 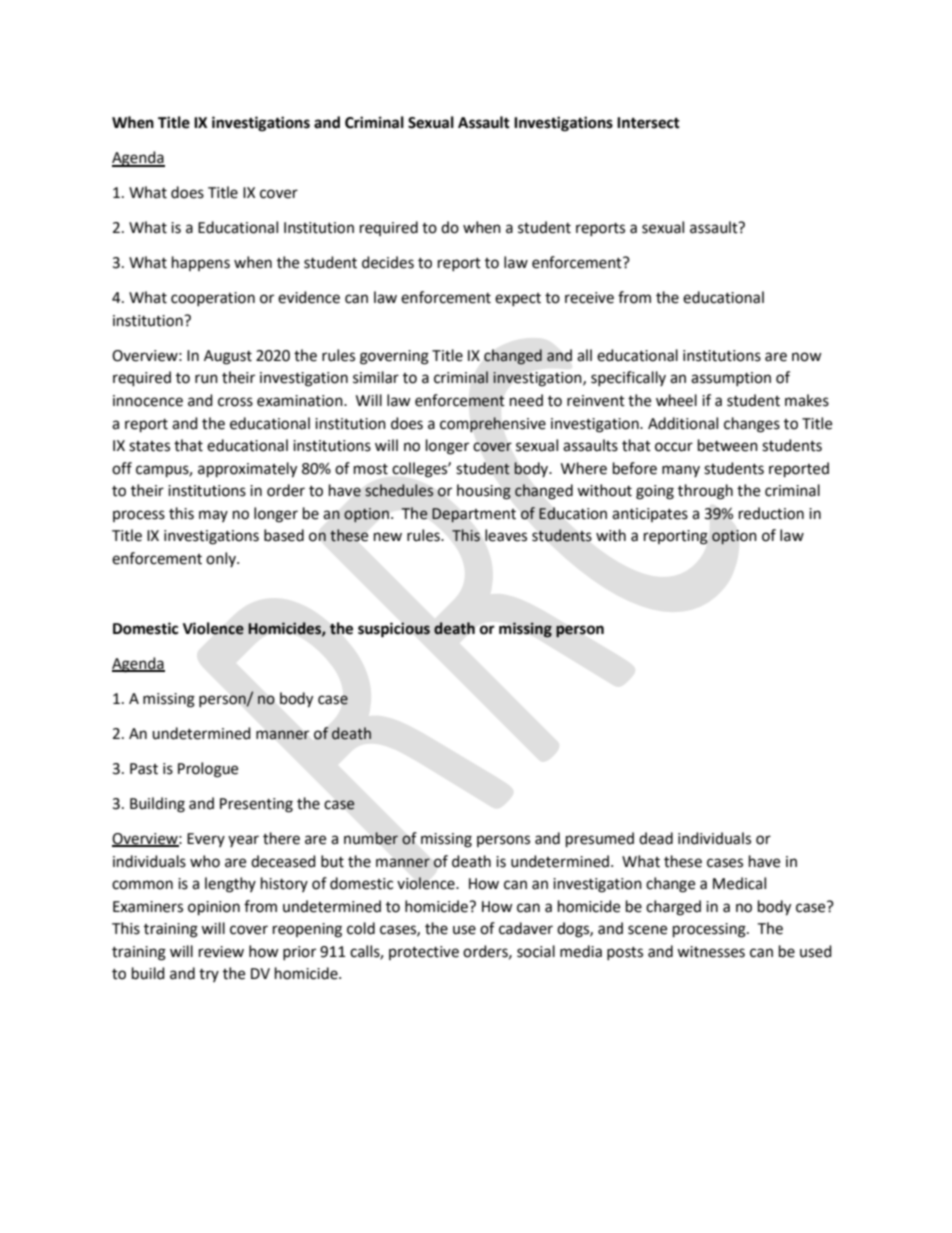 What do you see at coordinates (371, 838) in the screenshot?
I see `number` at bounding box center [371, 838].
